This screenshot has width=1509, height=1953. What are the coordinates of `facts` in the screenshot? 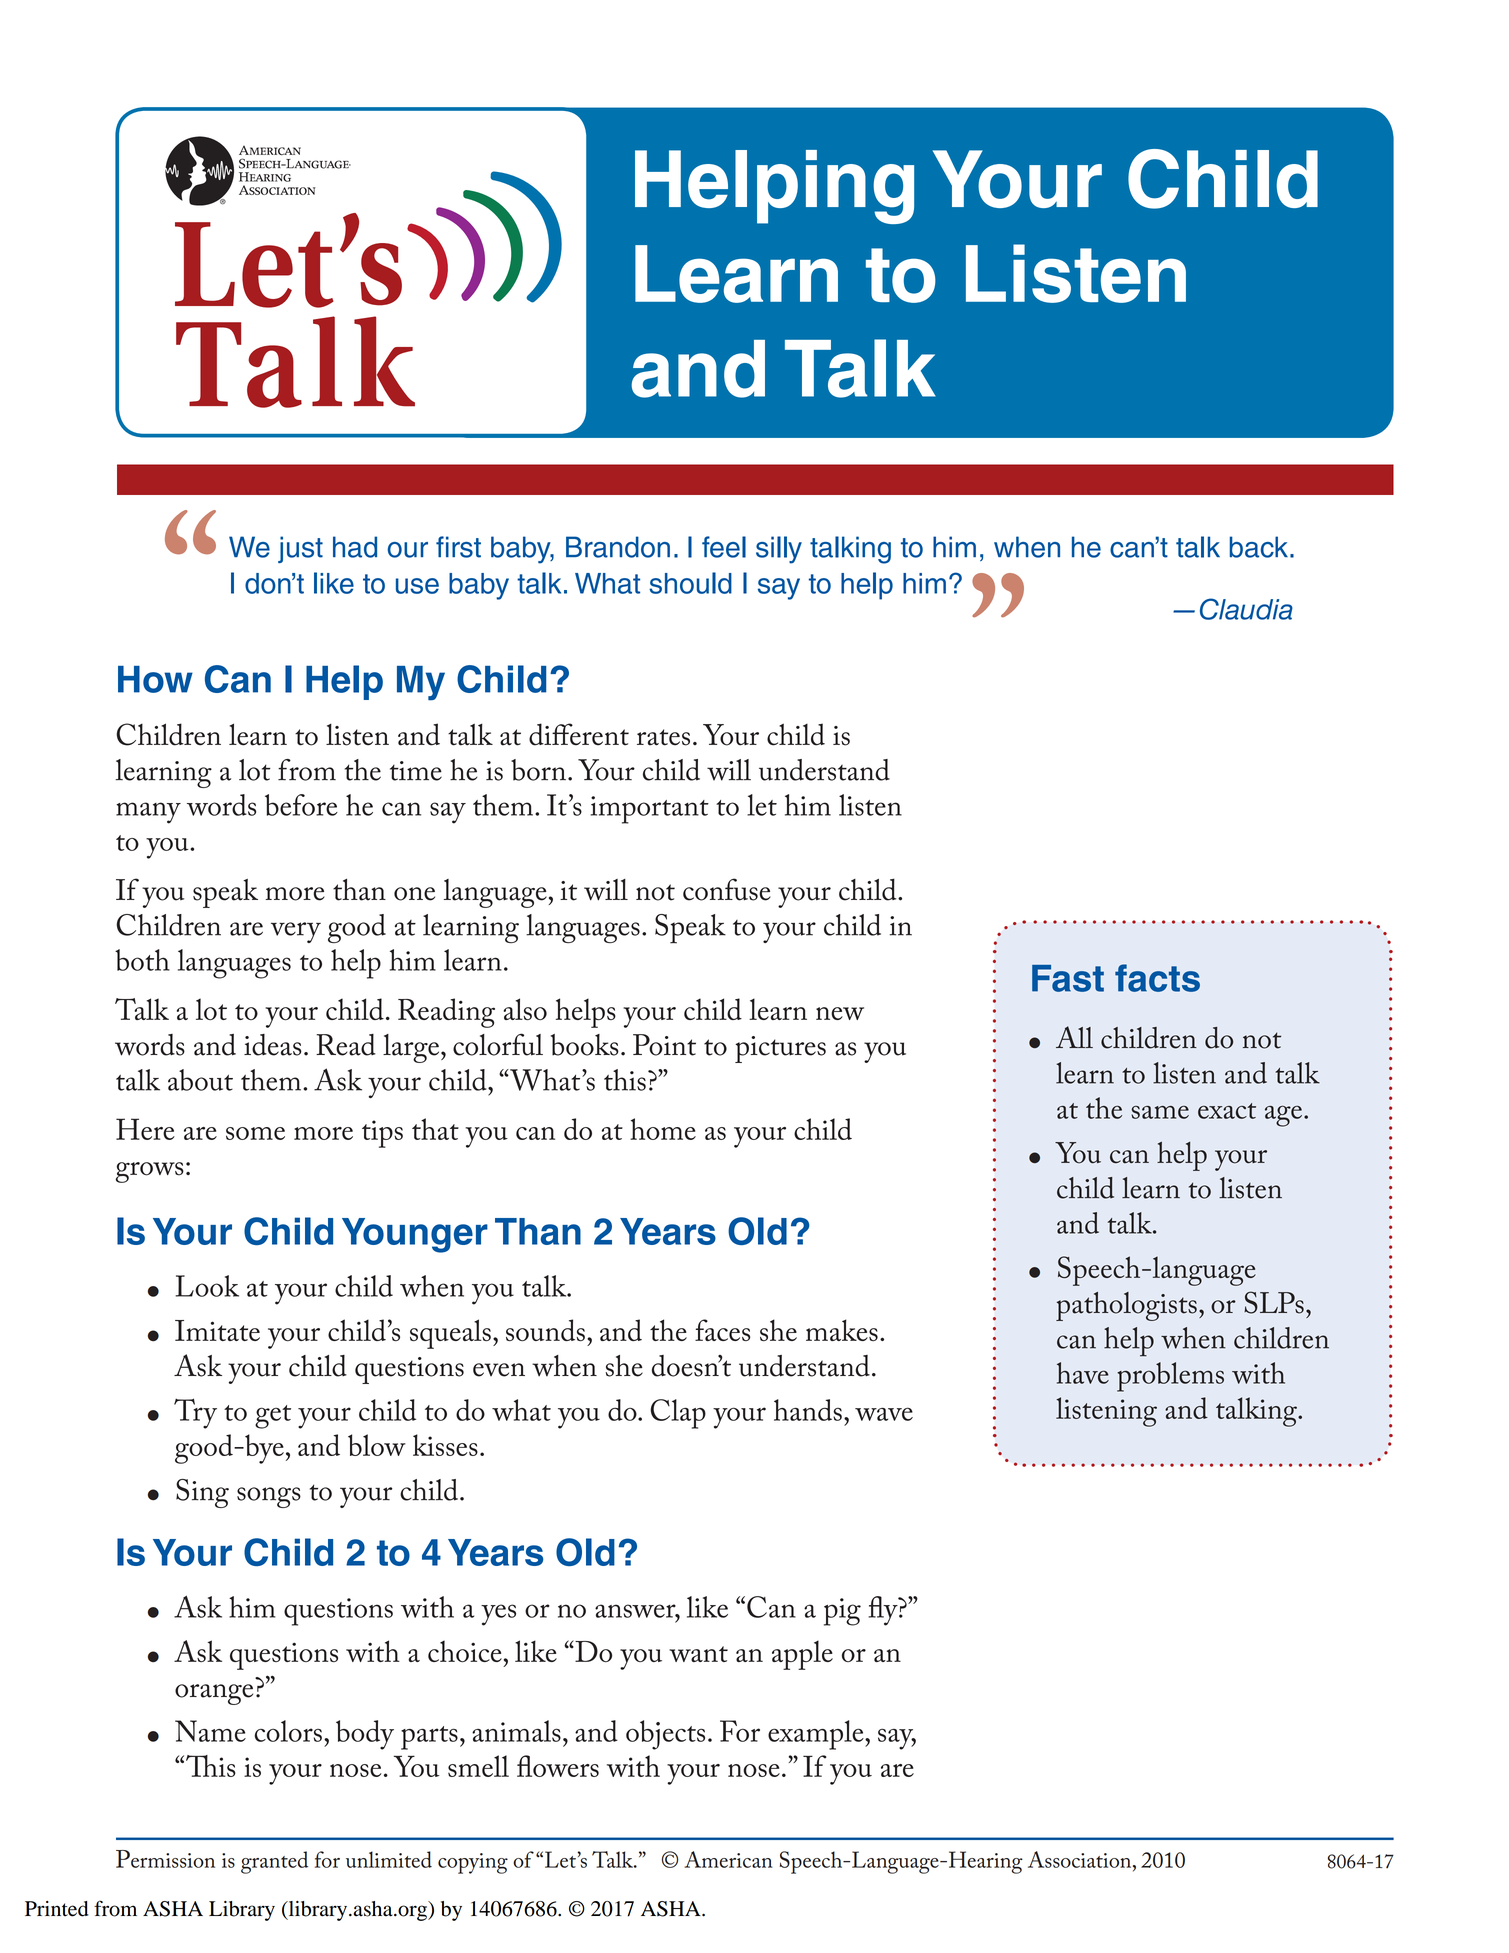 It's located at (1157, 978).
